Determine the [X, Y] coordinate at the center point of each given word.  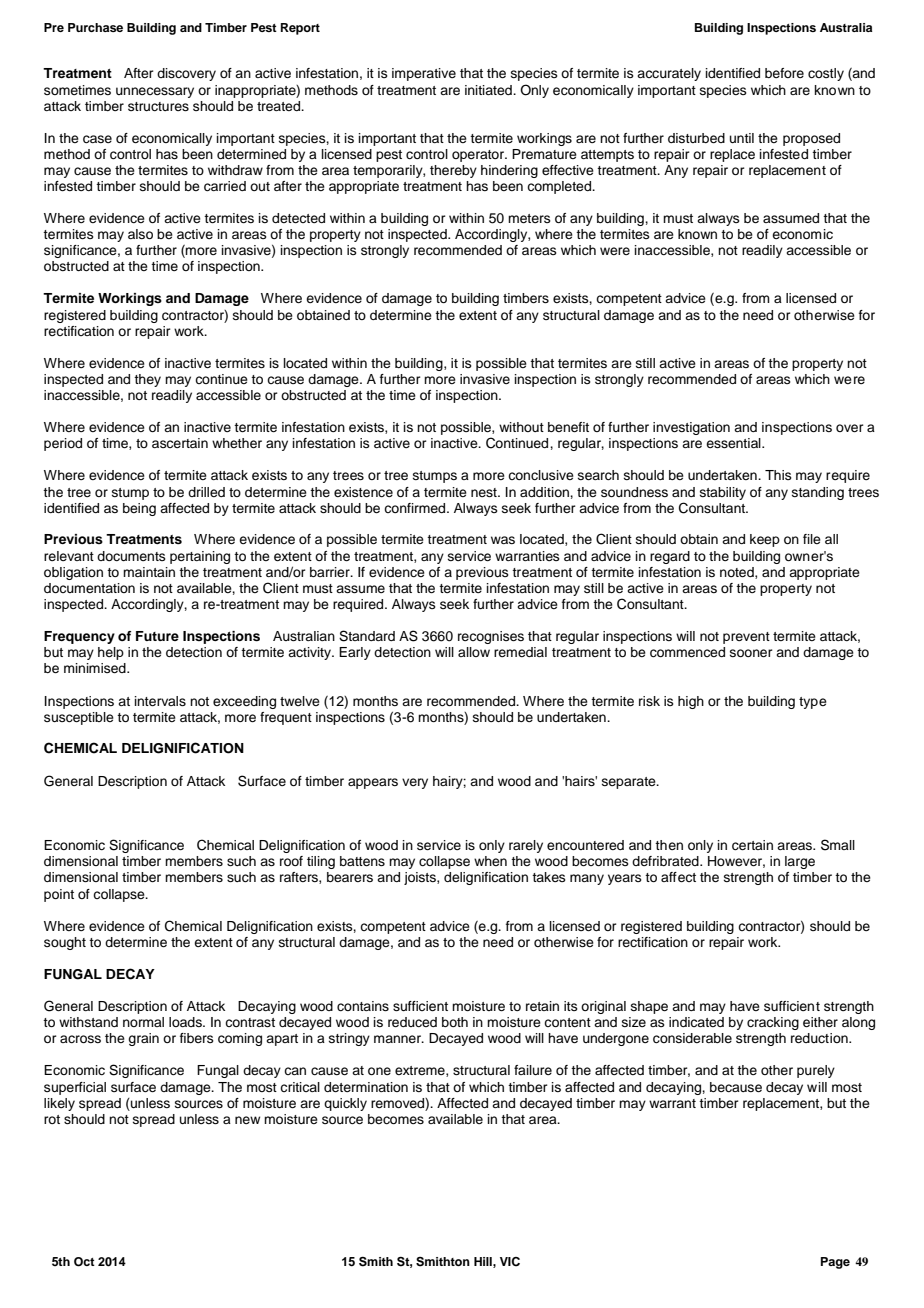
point [59, 895]
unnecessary [155, 92]
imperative [424, 74]
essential [734, 443]
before [784, 73]
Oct [84, 1262]
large [800, 862]
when [490, 861]
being [139, 509]
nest [485, 492]
